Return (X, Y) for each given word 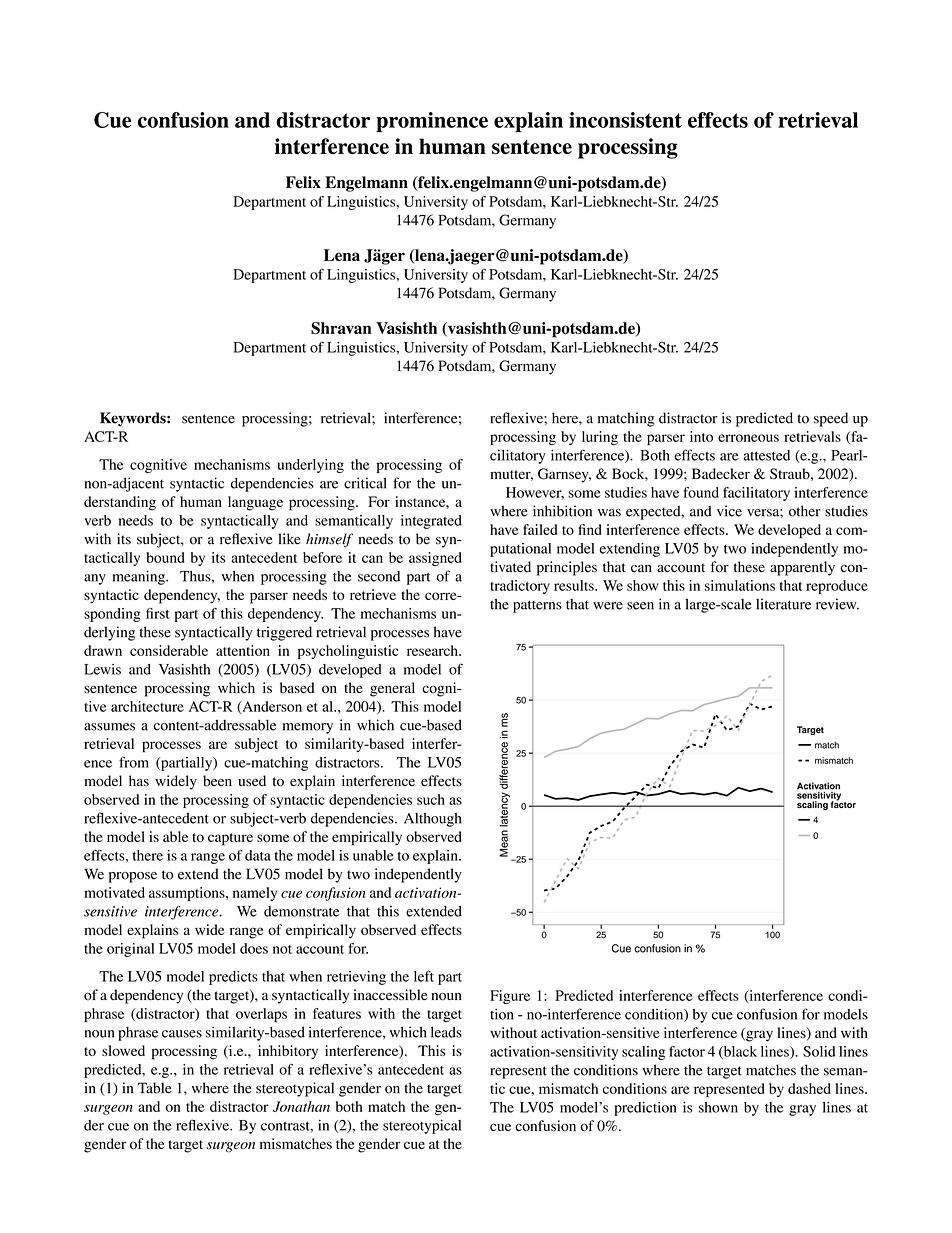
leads (446, 1032)
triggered (284, 633)
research (433, 650)
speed (831, 419)
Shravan (341, 328)
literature (783, 604)
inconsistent (625, 120)
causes (182, 1034)
